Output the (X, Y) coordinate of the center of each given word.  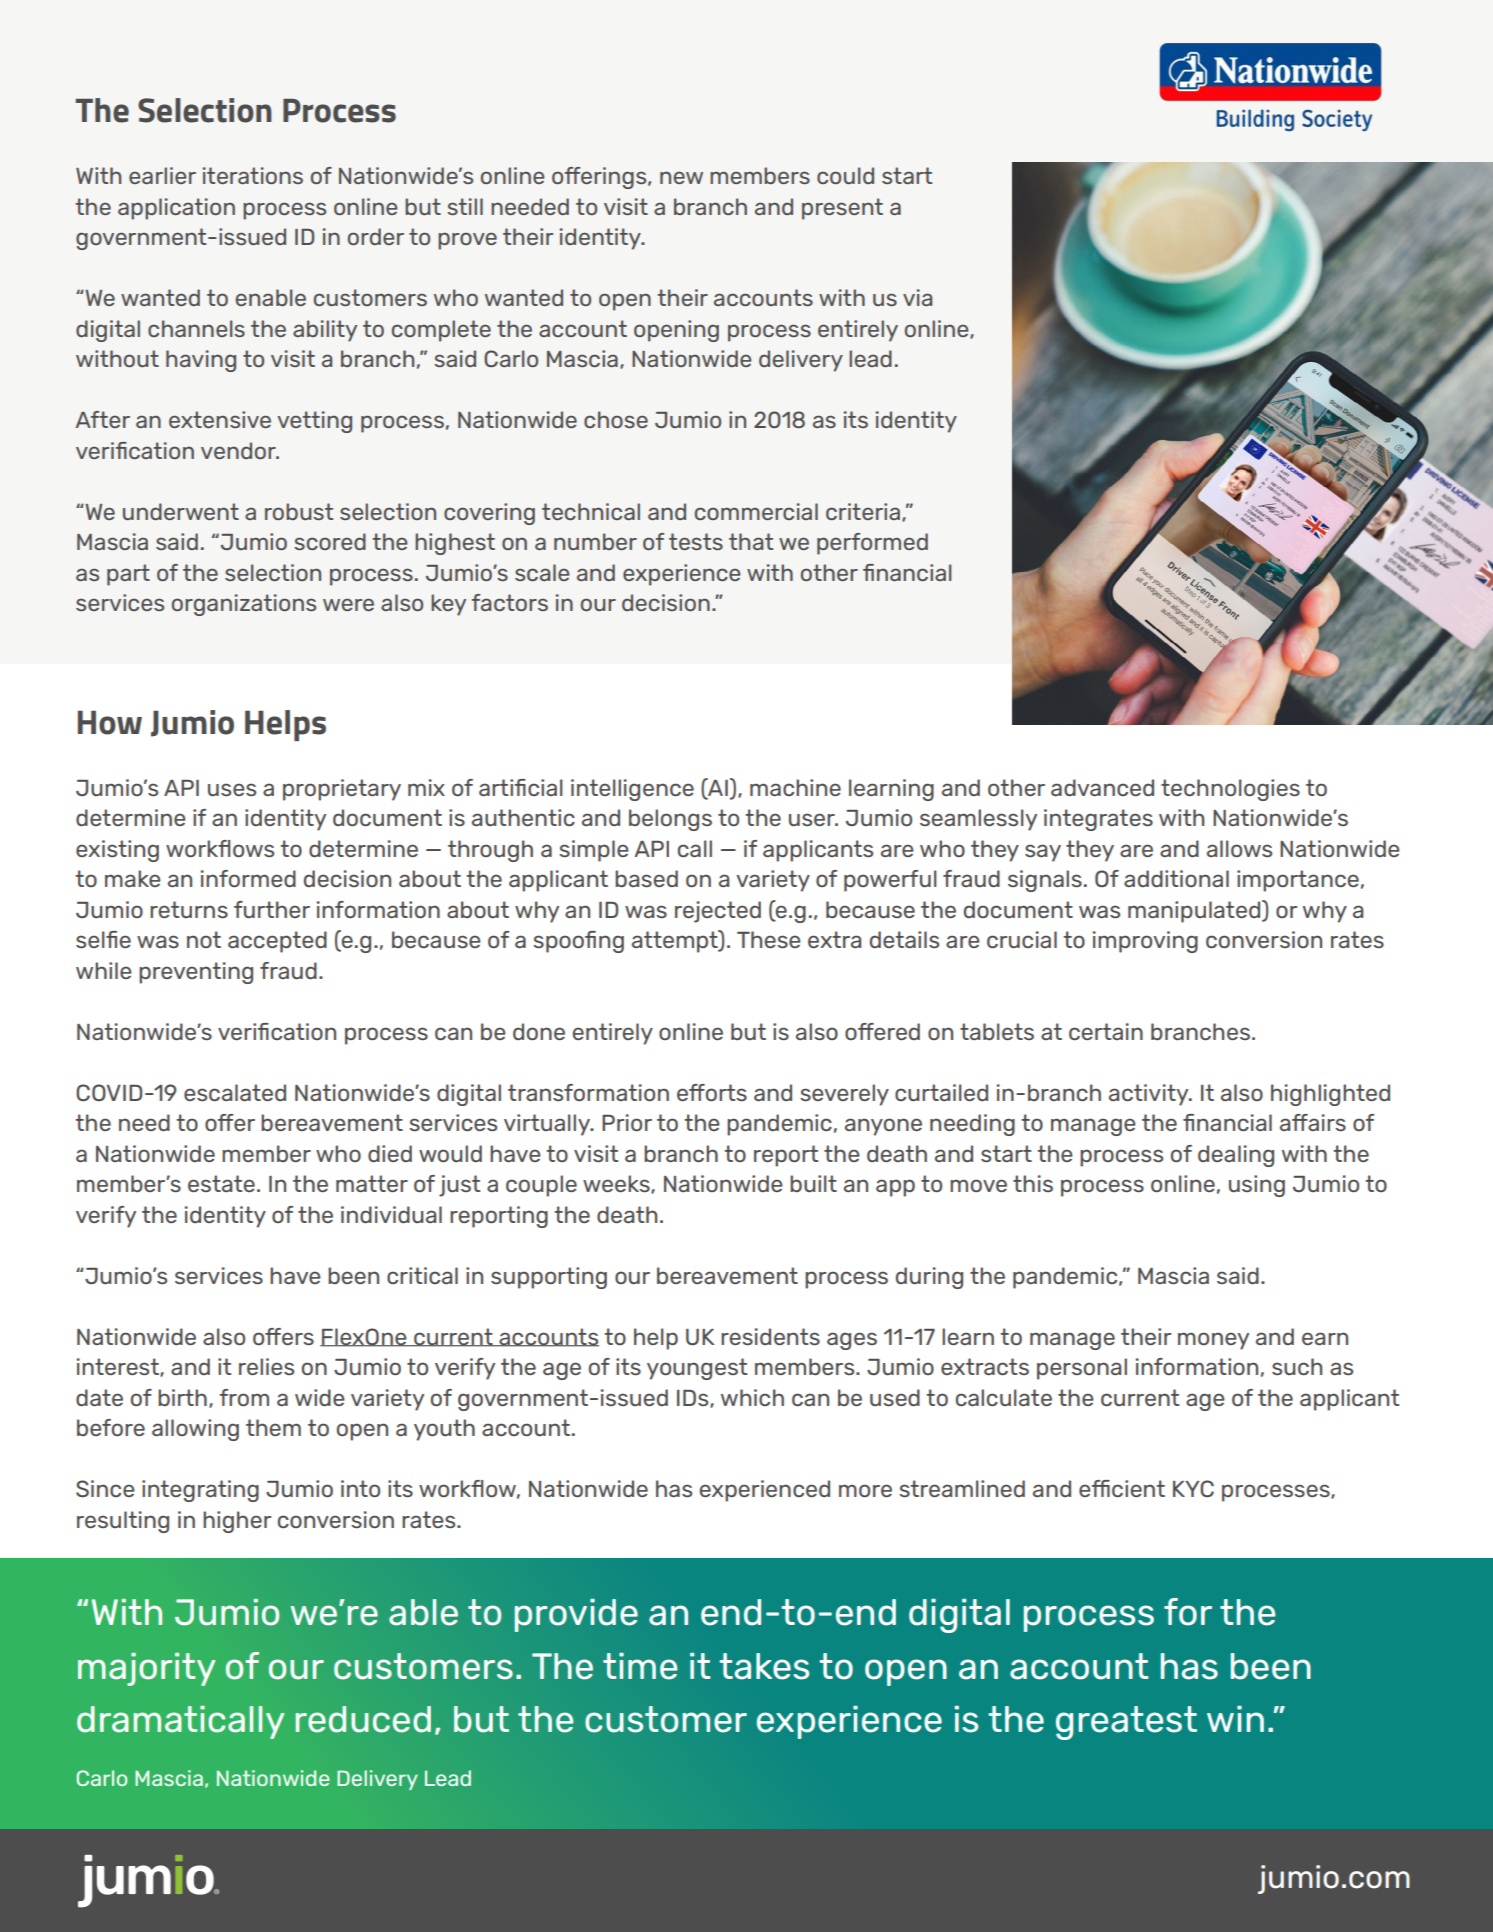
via (917, 297)
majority (146, 1669)
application (176, 209)
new (681, 177)
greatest (1126, 1723)
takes (764, 1666)
